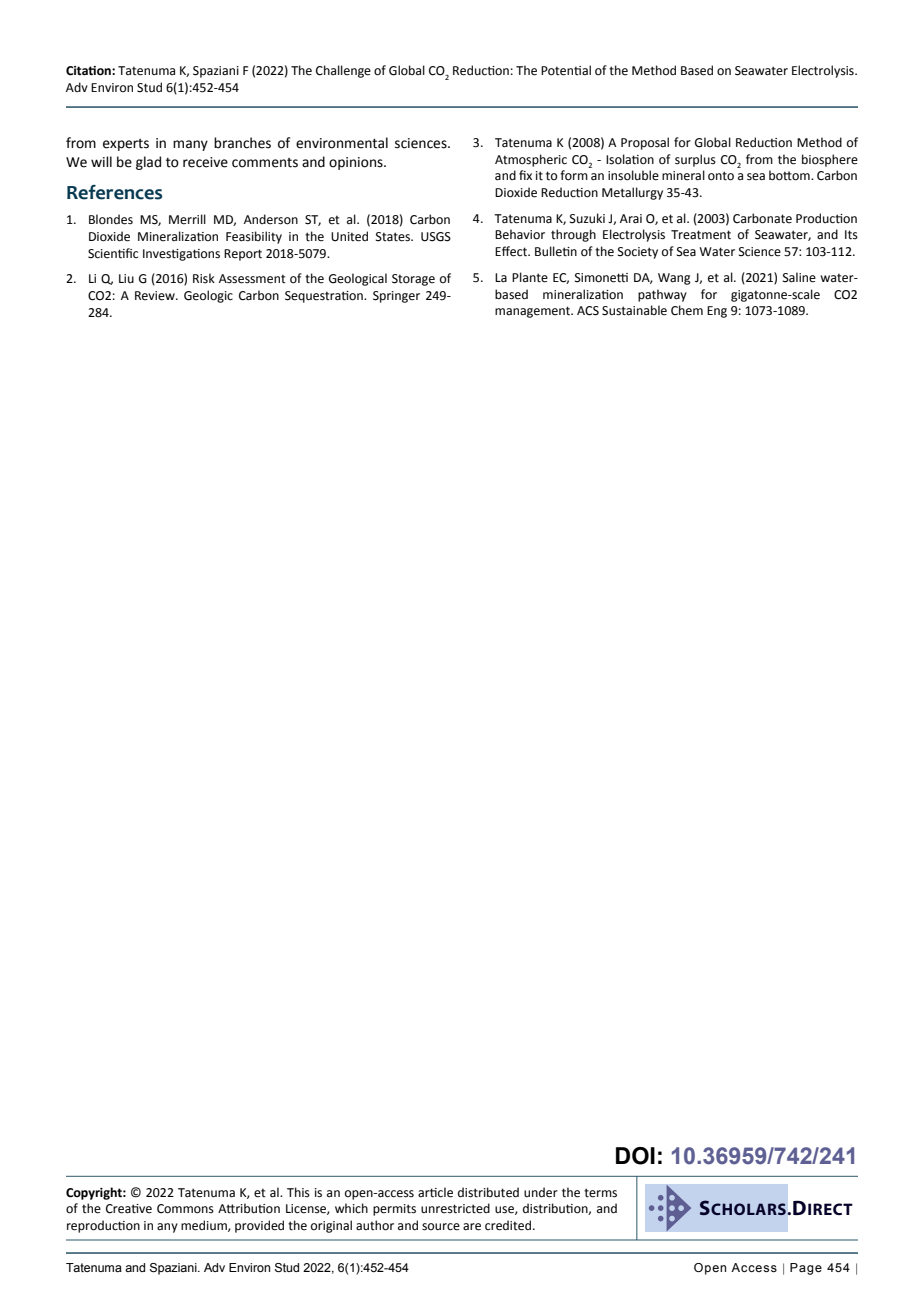  I want to click on which, so click(351, 1208).
